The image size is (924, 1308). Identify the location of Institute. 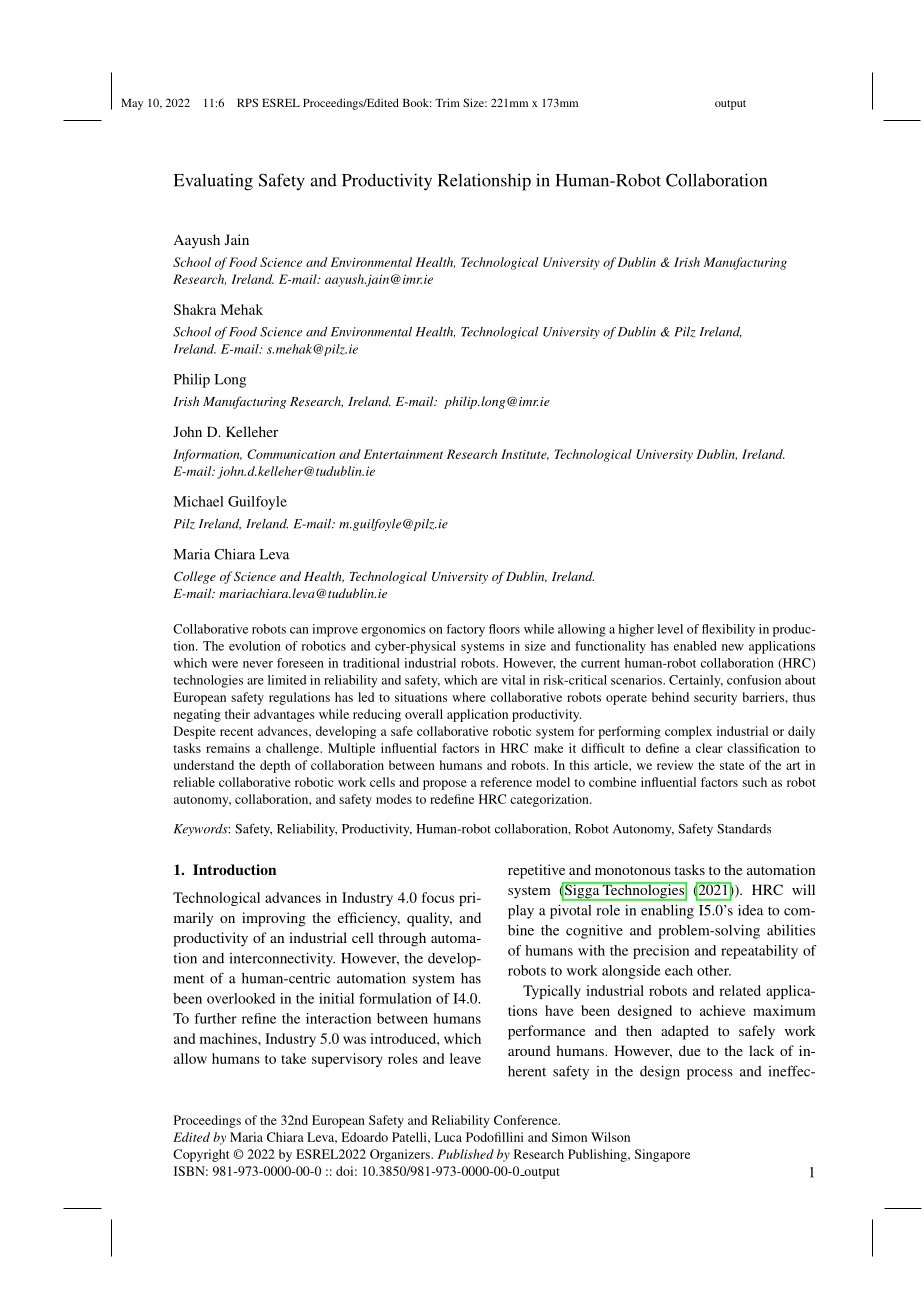
(525, 454).
